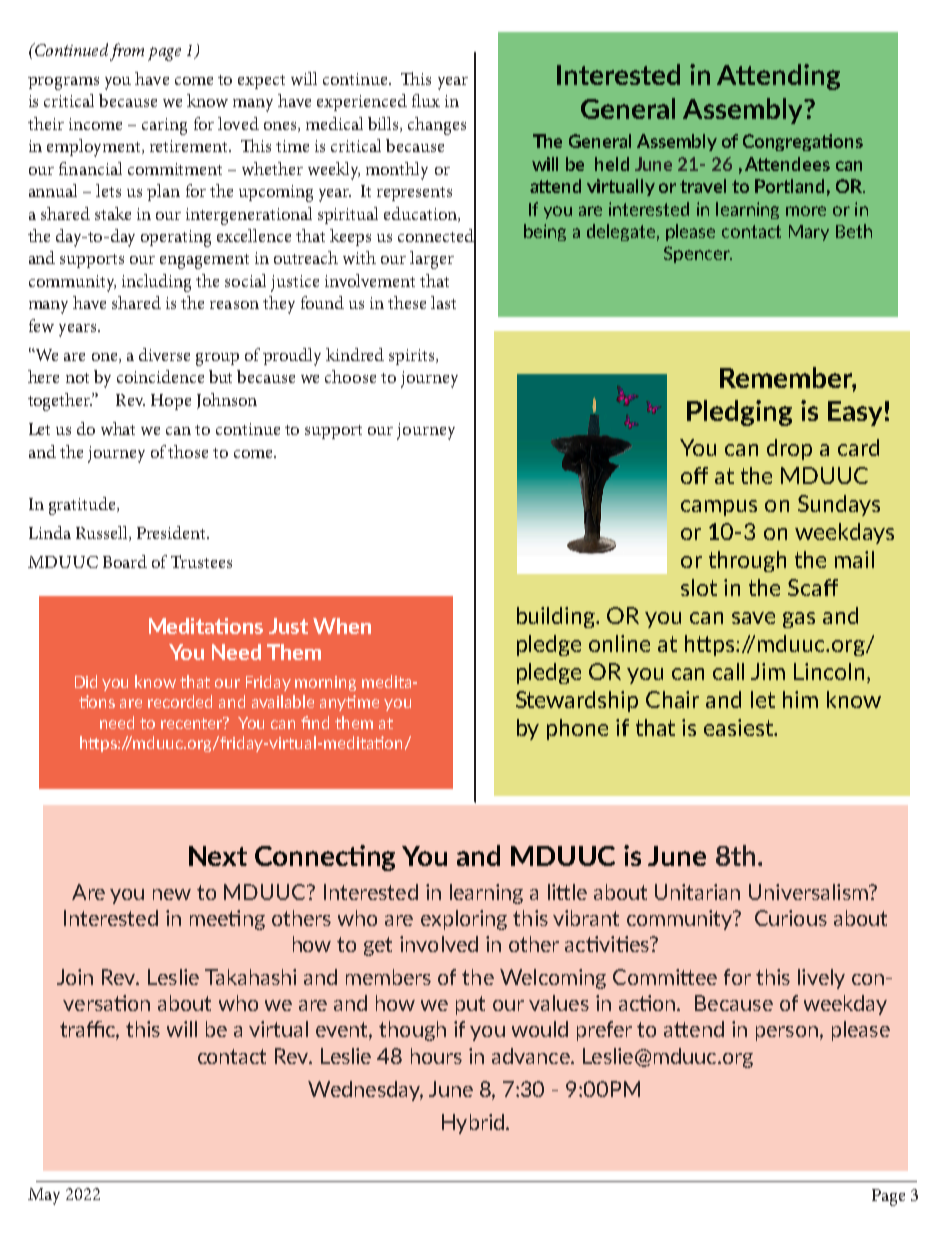 The height and width of the document is (1233, 952). Describe the element at coordinates (473, 1124) in the document. I see `Hybrid` at that location.
